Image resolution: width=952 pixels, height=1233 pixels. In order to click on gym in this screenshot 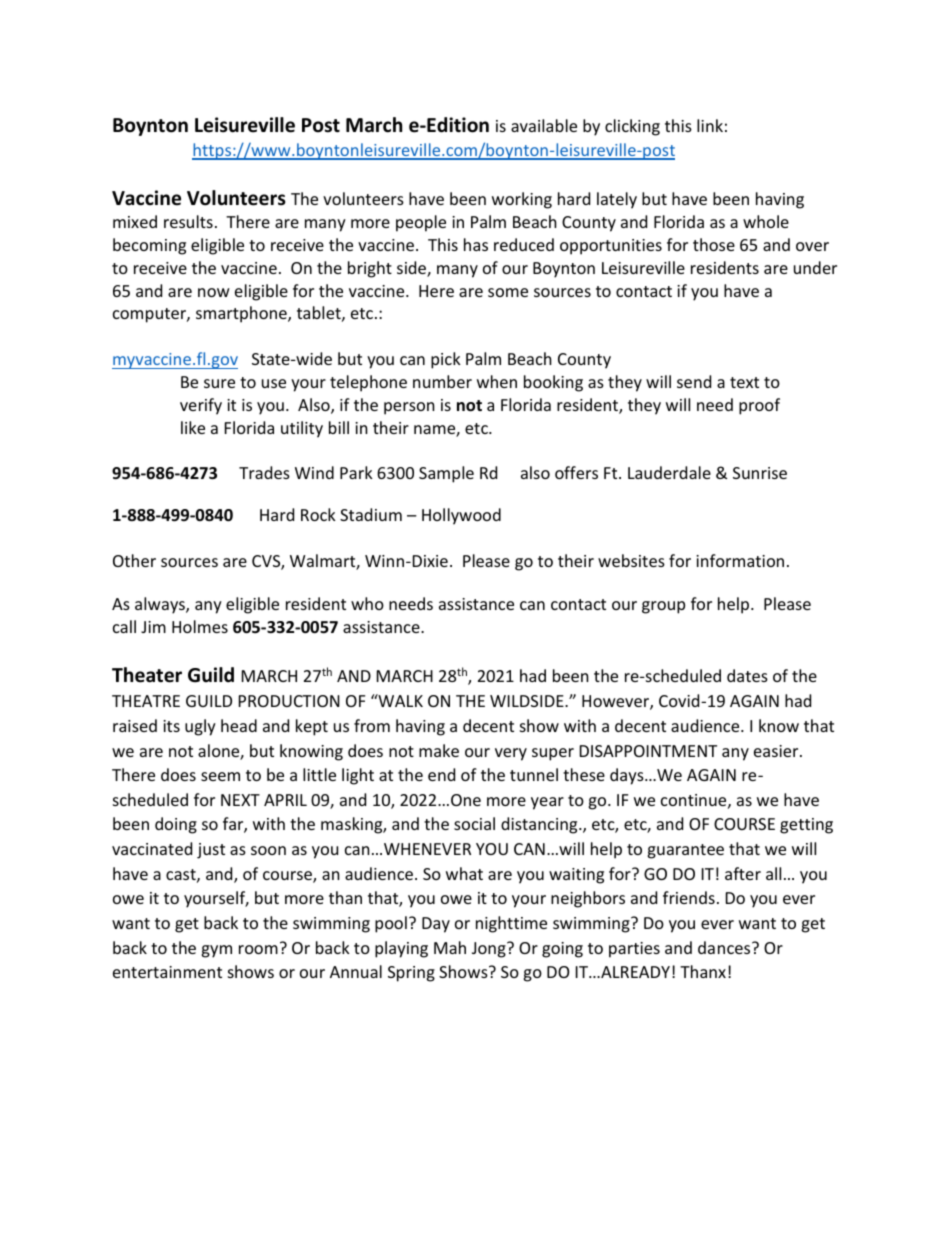, I will do `click(216, 951)`.
